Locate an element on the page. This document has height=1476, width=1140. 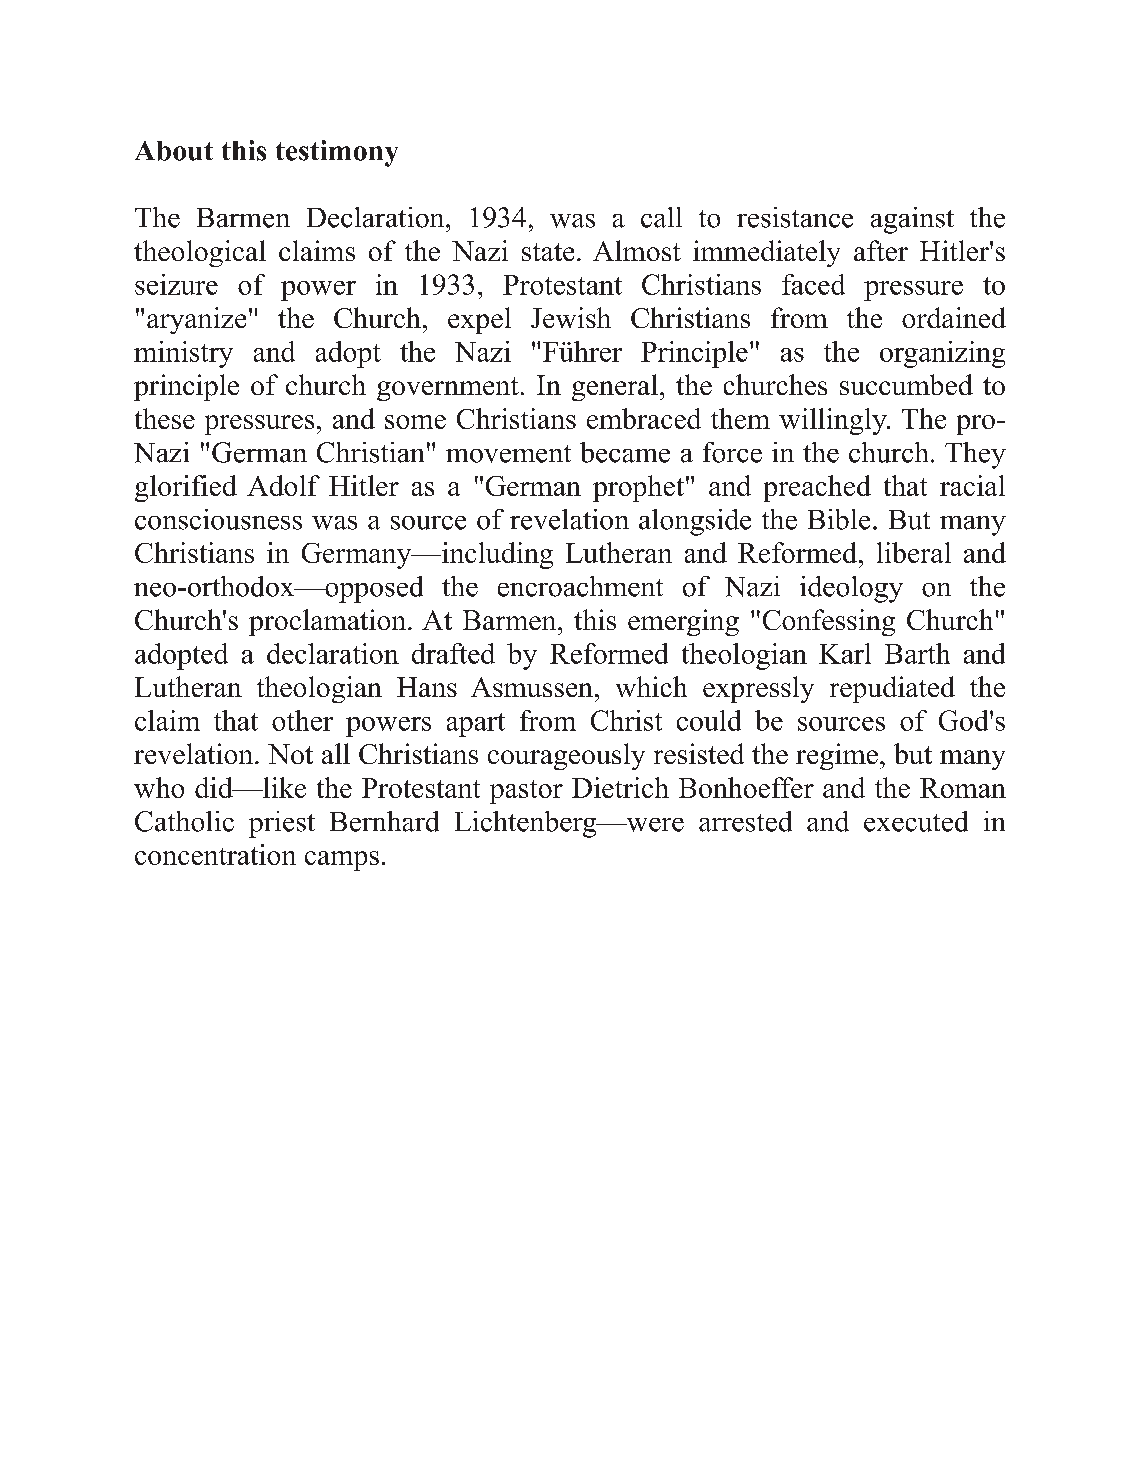
Jewish is located at coordinates (571, 317).
